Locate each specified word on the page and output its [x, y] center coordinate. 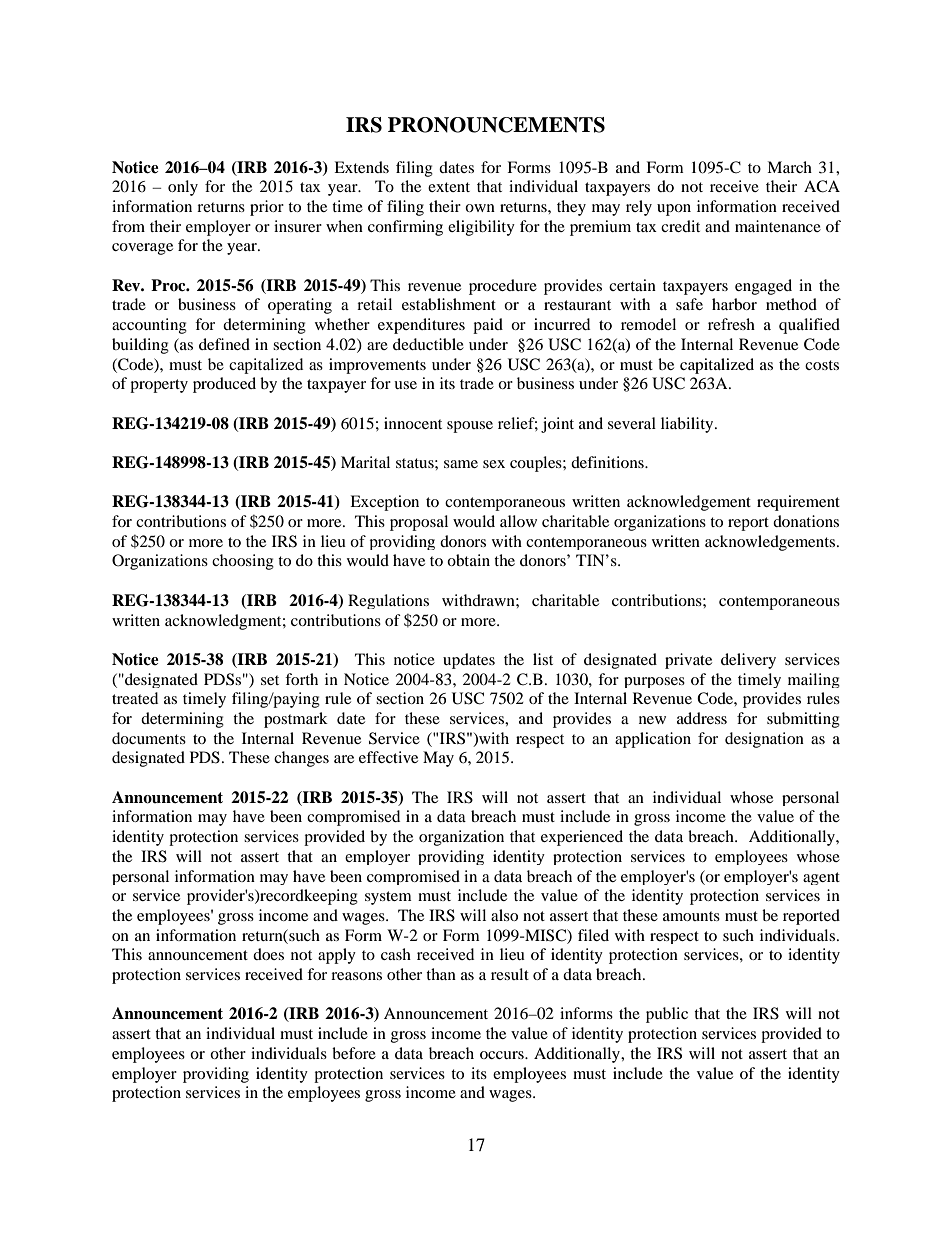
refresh [731, 324]
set [270, 680]
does [268, 954]
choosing [243, 562]
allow [518, 521]
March [789, 167]
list [543, 659]
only [183, 188]
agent [821, 878]
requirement [798, 503]
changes [301, 759]
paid [488, 326]
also [504, 915]
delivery [748, 661]
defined [224, 344]
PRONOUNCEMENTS [496, 125]
